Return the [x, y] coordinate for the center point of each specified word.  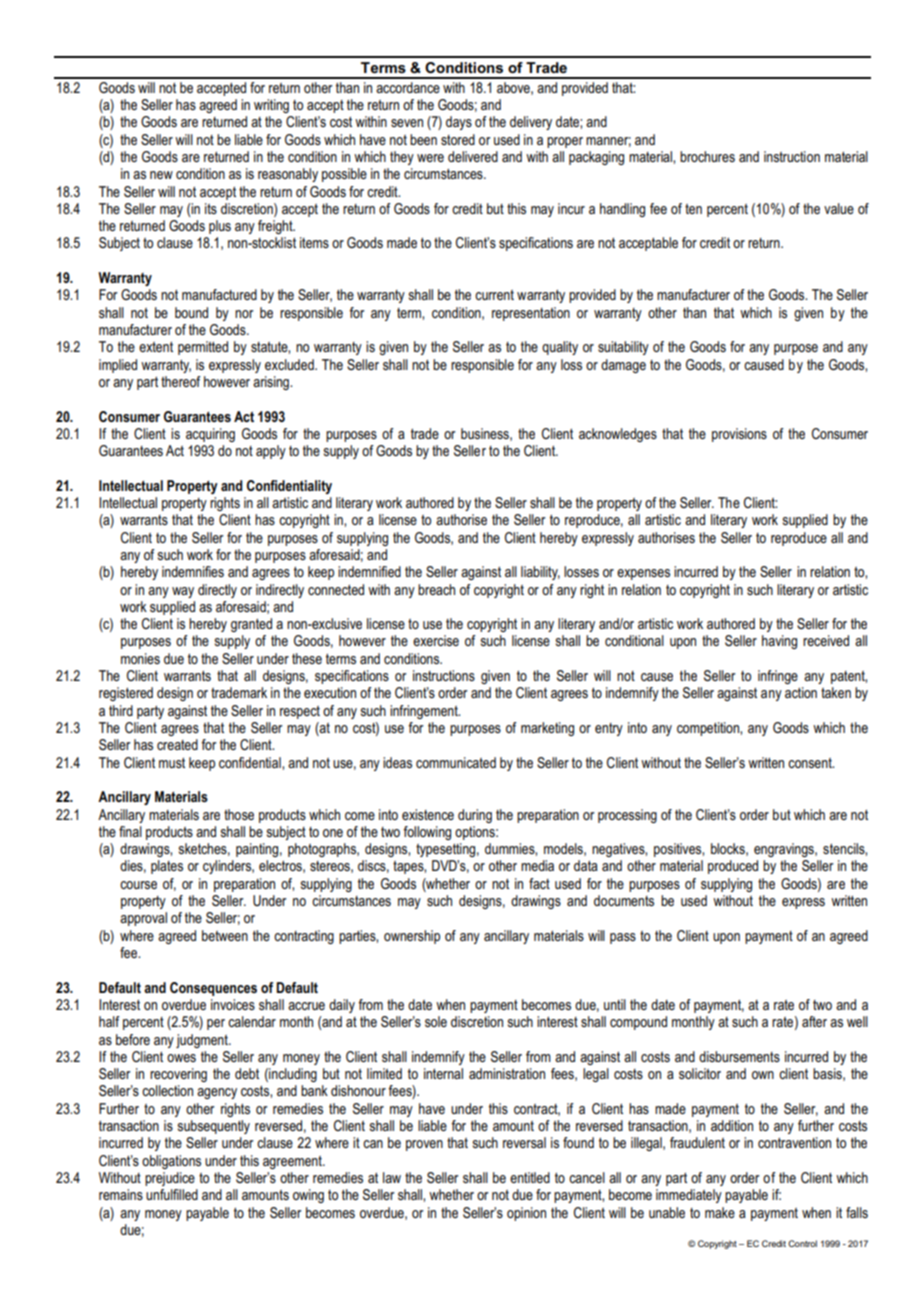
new [161, 175]
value [839, 208]
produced [733, 867]
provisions [739, 435]
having [779, 642]
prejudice [170, 1179]
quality [560, 348]
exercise [436, 640]
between [225, 935]
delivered [473, 156]
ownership [412, 937]
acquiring [210, 435]
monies [140, 658]
